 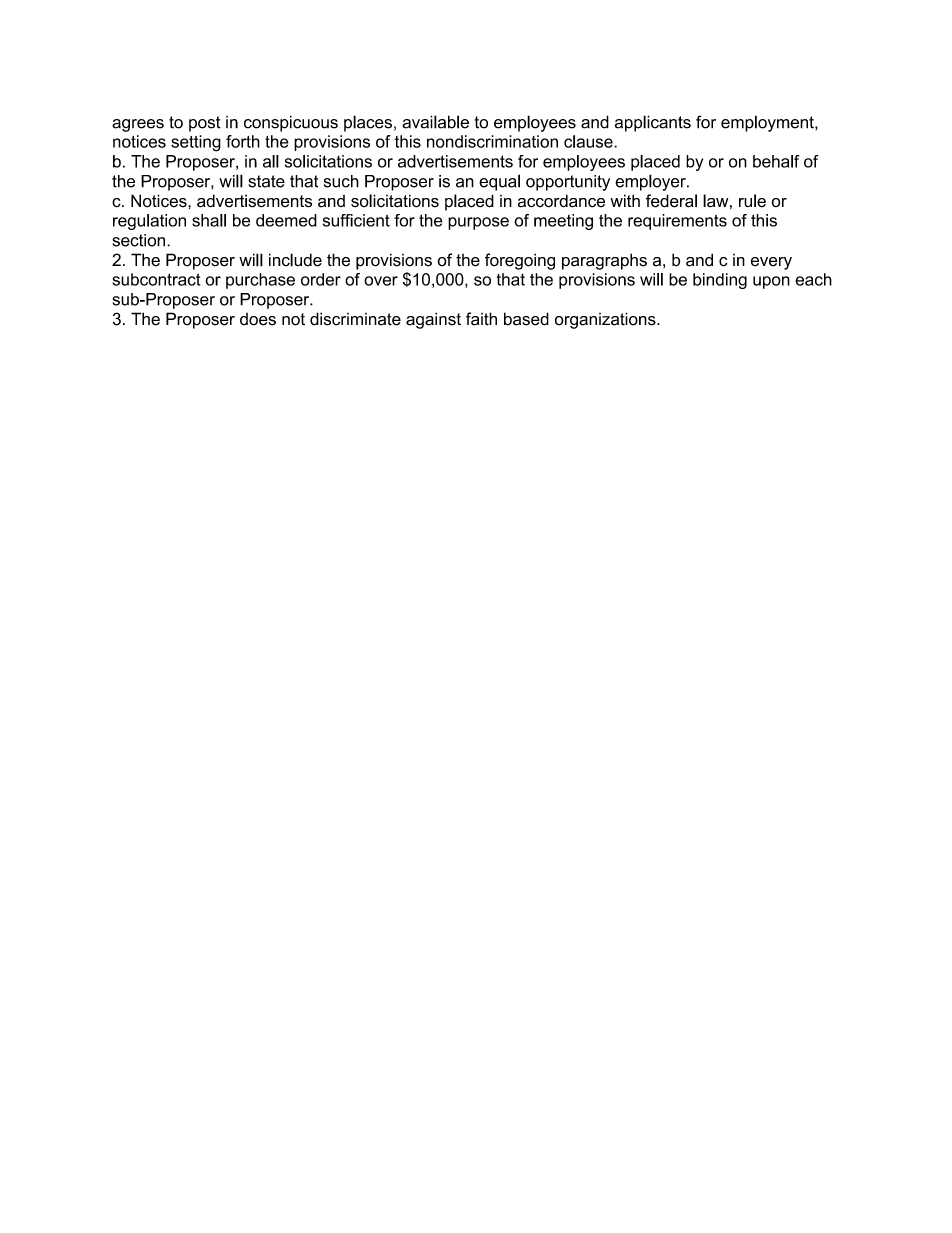 What do you see at coordinates (768, 123) in the screenshot?
I see `employment` at bounding box center [768, 123].
